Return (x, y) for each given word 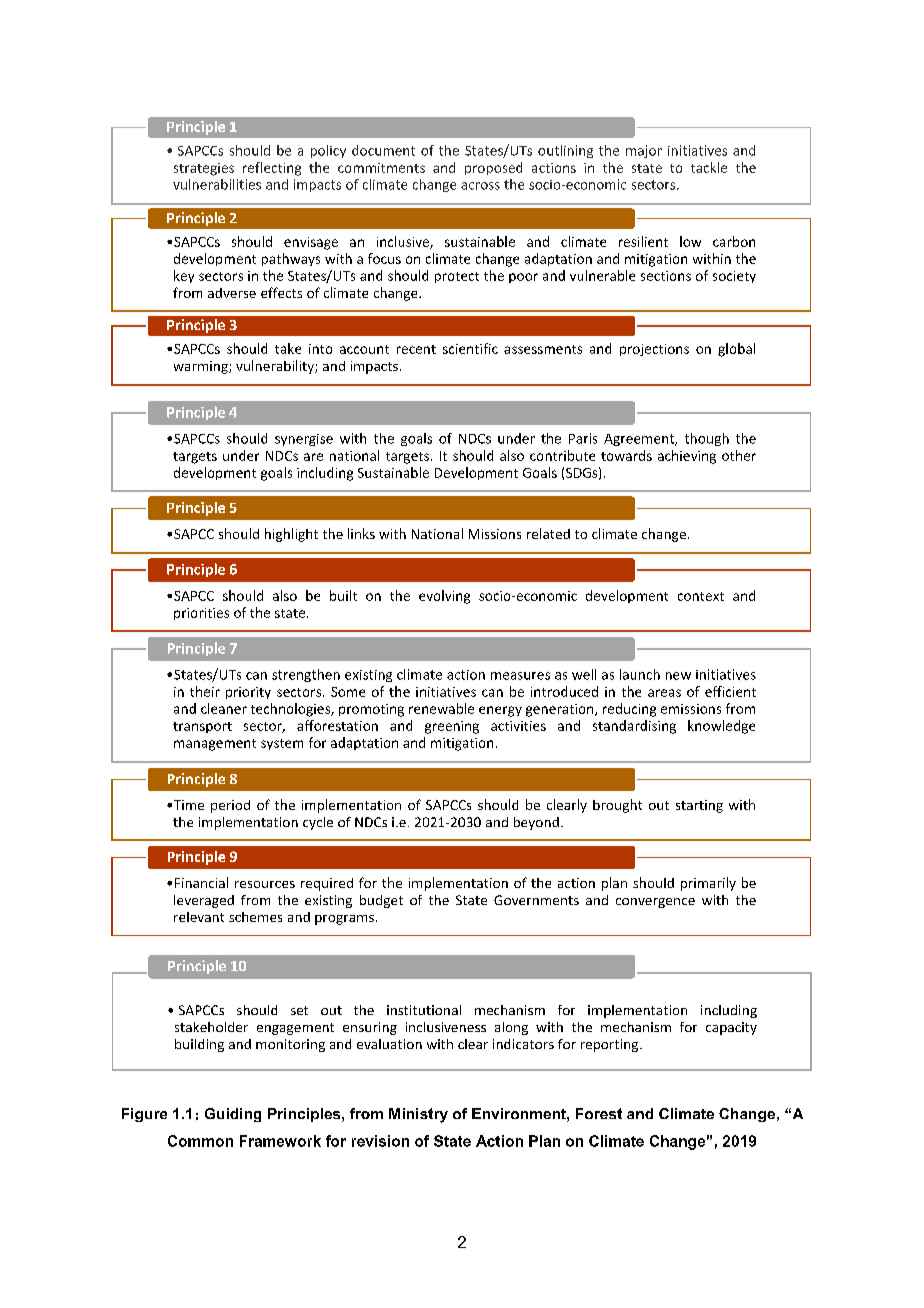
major (644, 151)
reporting (611, 1045)
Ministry (418, 1115)
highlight (291, 535)
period (230, 806)
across (480, 186)
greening (452, 727)
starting (699, 806)
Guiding (233, 1115)
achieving (687, 457)
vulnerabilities (217, 184)
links (361, 533)
